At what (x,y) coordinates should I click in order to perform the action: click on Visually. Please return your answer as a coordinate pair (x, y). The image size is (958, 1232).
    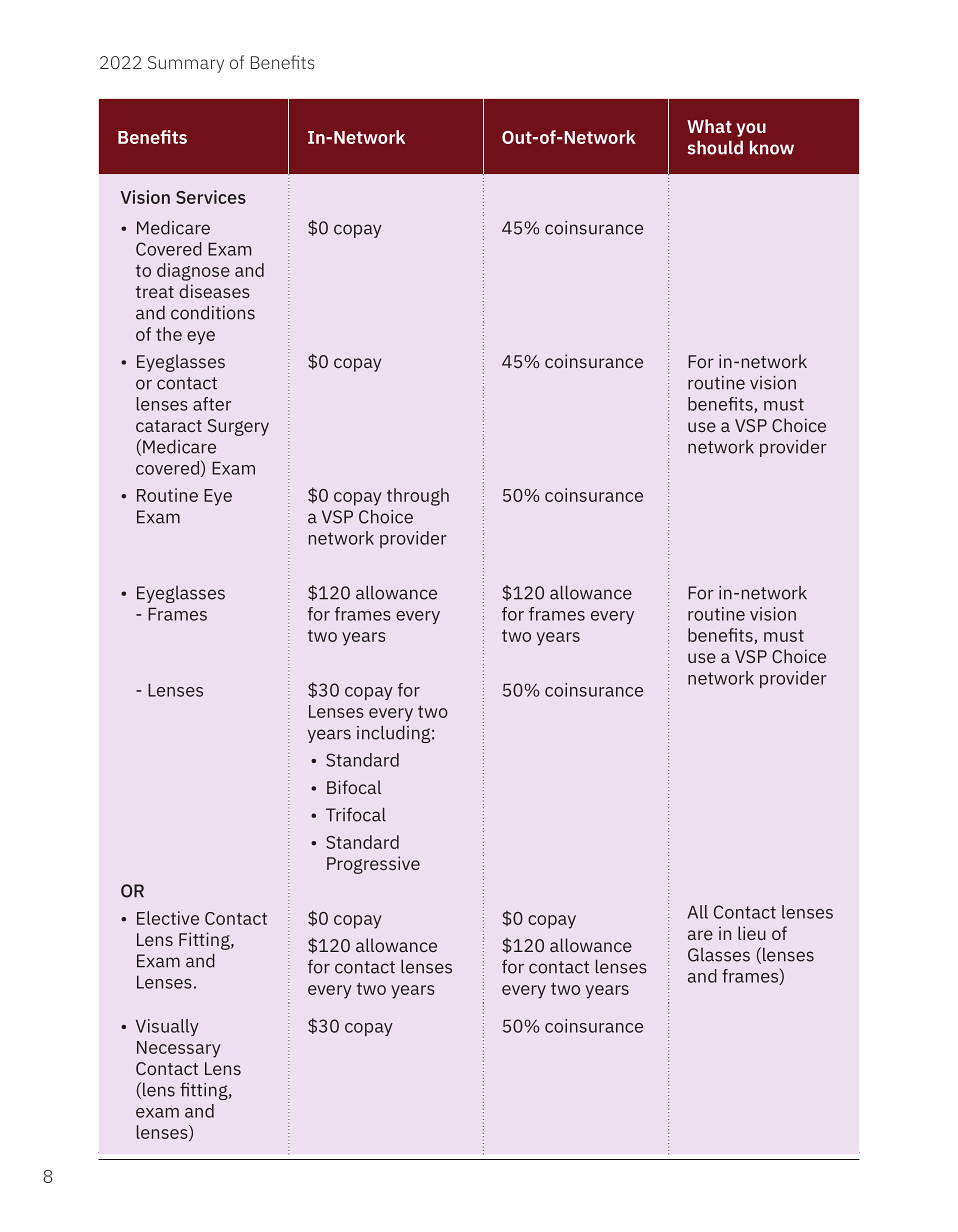
    Looking at the image, I should click on (167, 1027).
